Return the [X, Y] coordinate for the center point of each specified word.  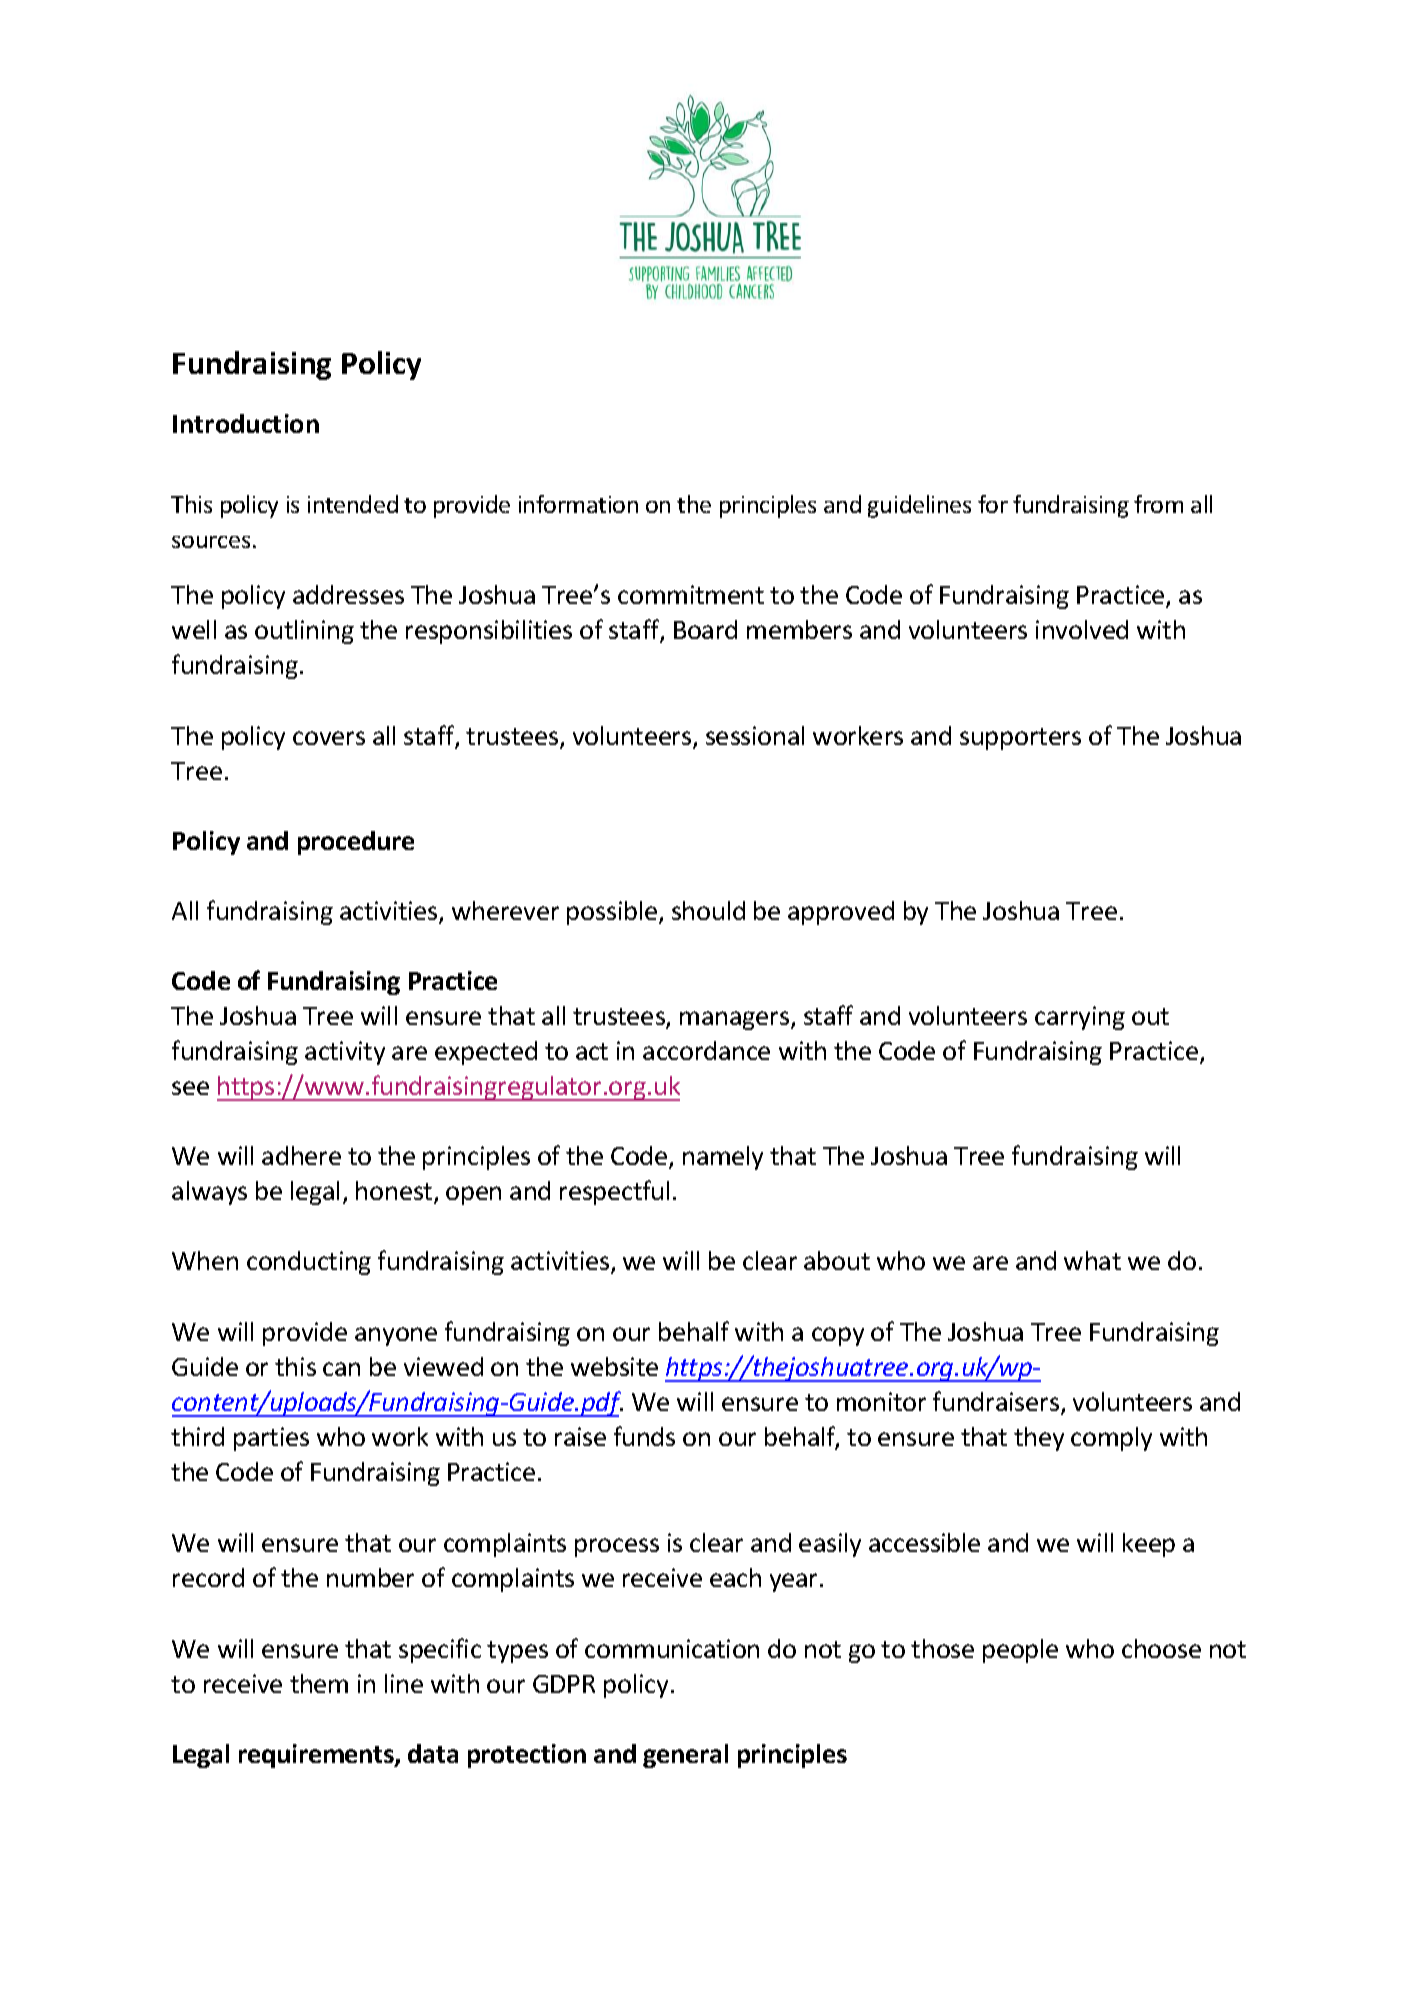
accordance [706, 1050]
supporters [1020, 739]
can [341, 1369]
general [685, 1756]
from [1158, 504]
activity [345, 1053]
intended [353, 504]
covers [329, 738]
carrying [1080, 1018]
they [1039, 1439]
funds [644, 1436]
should [708, 910]
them [319, 1683]
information [578, 504]
